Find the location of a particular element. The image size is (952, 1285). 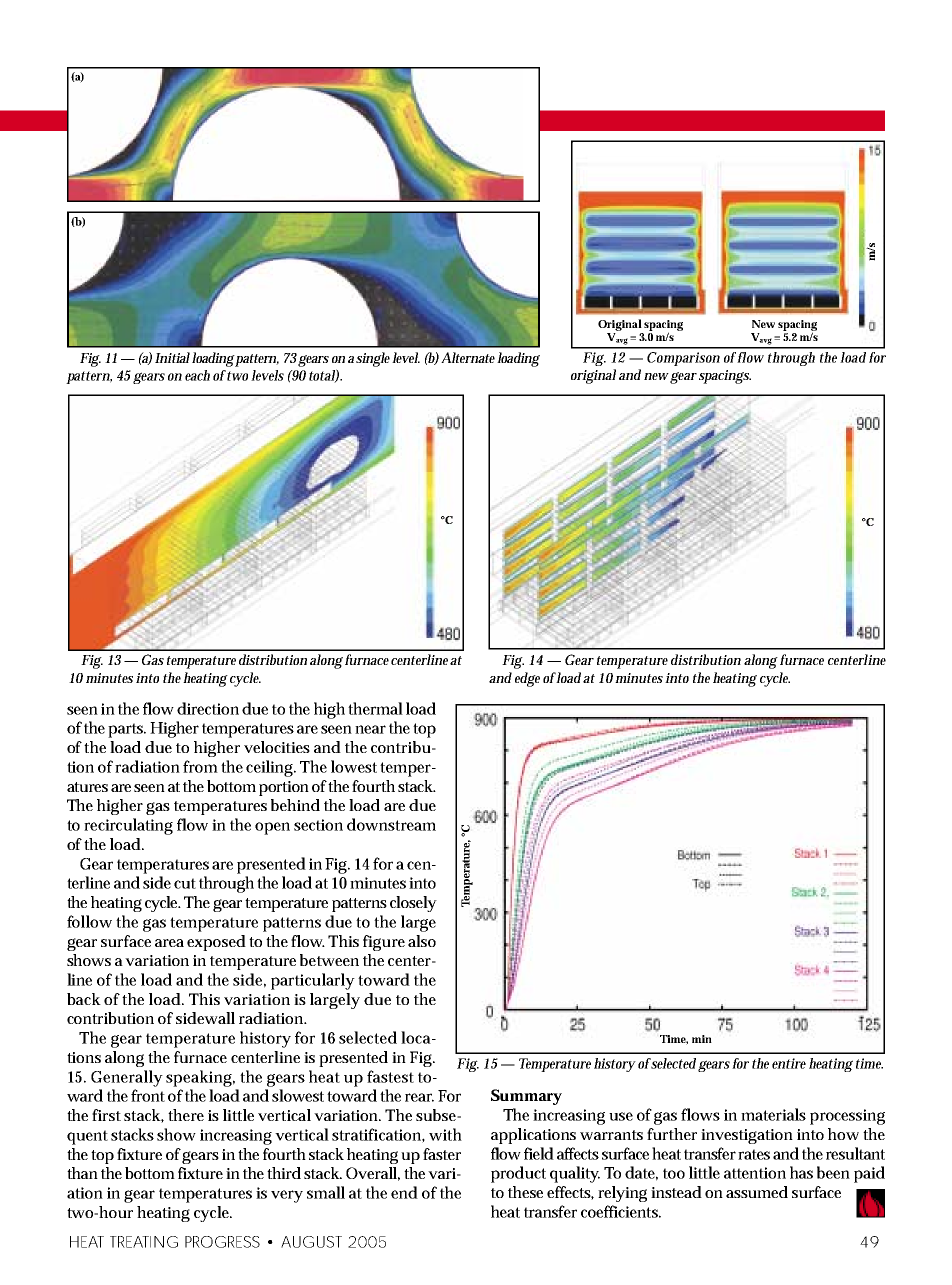

thermal is located at coordinates (375, 708).
